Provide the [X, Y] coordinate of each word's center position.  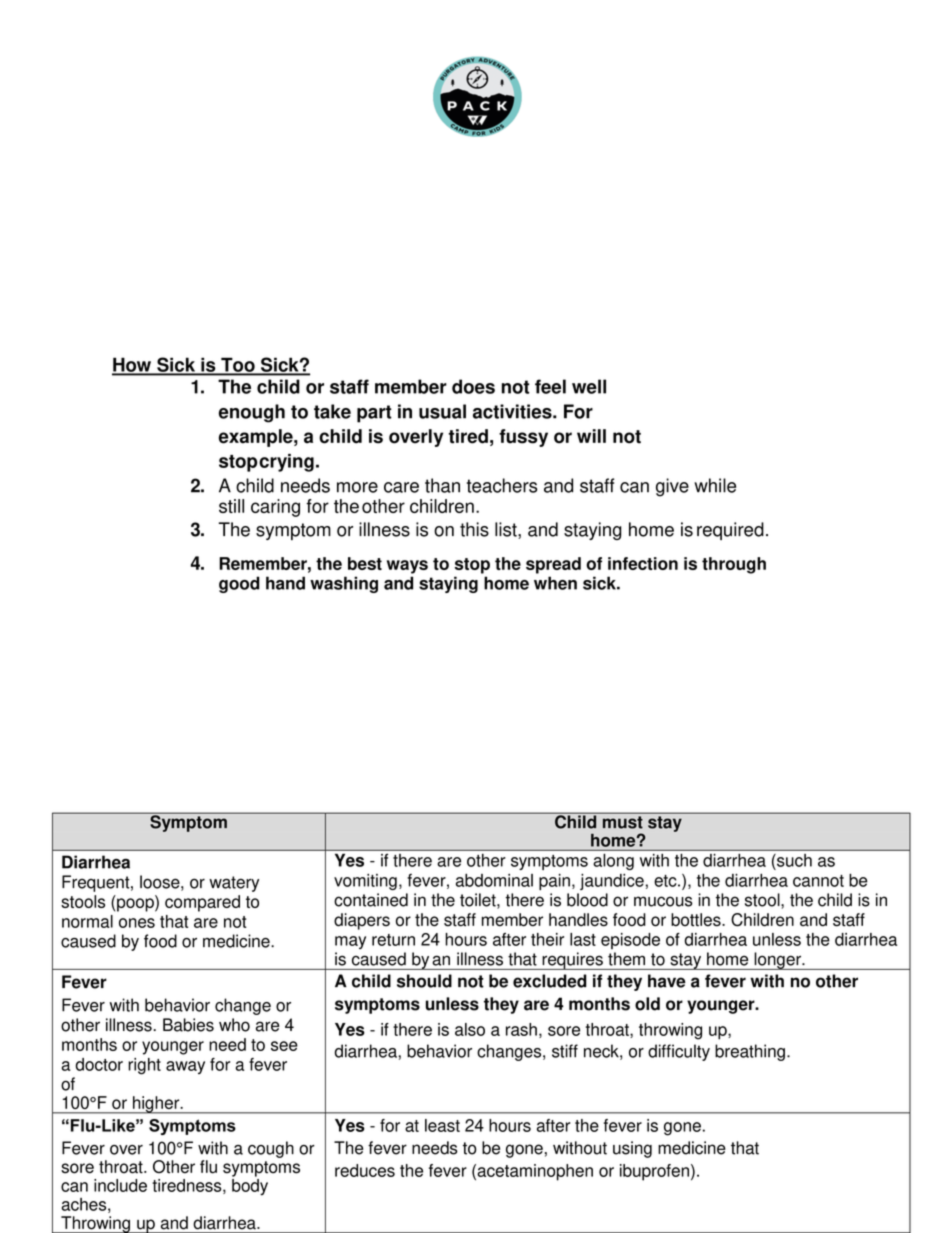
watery [234, 884]
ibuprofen [654, 1172]
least [442, 1125]
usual [442, 411]
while [715, 485]
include [120, 1185]
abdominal [494, 880]
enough [252, 413]
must [623, 822]
